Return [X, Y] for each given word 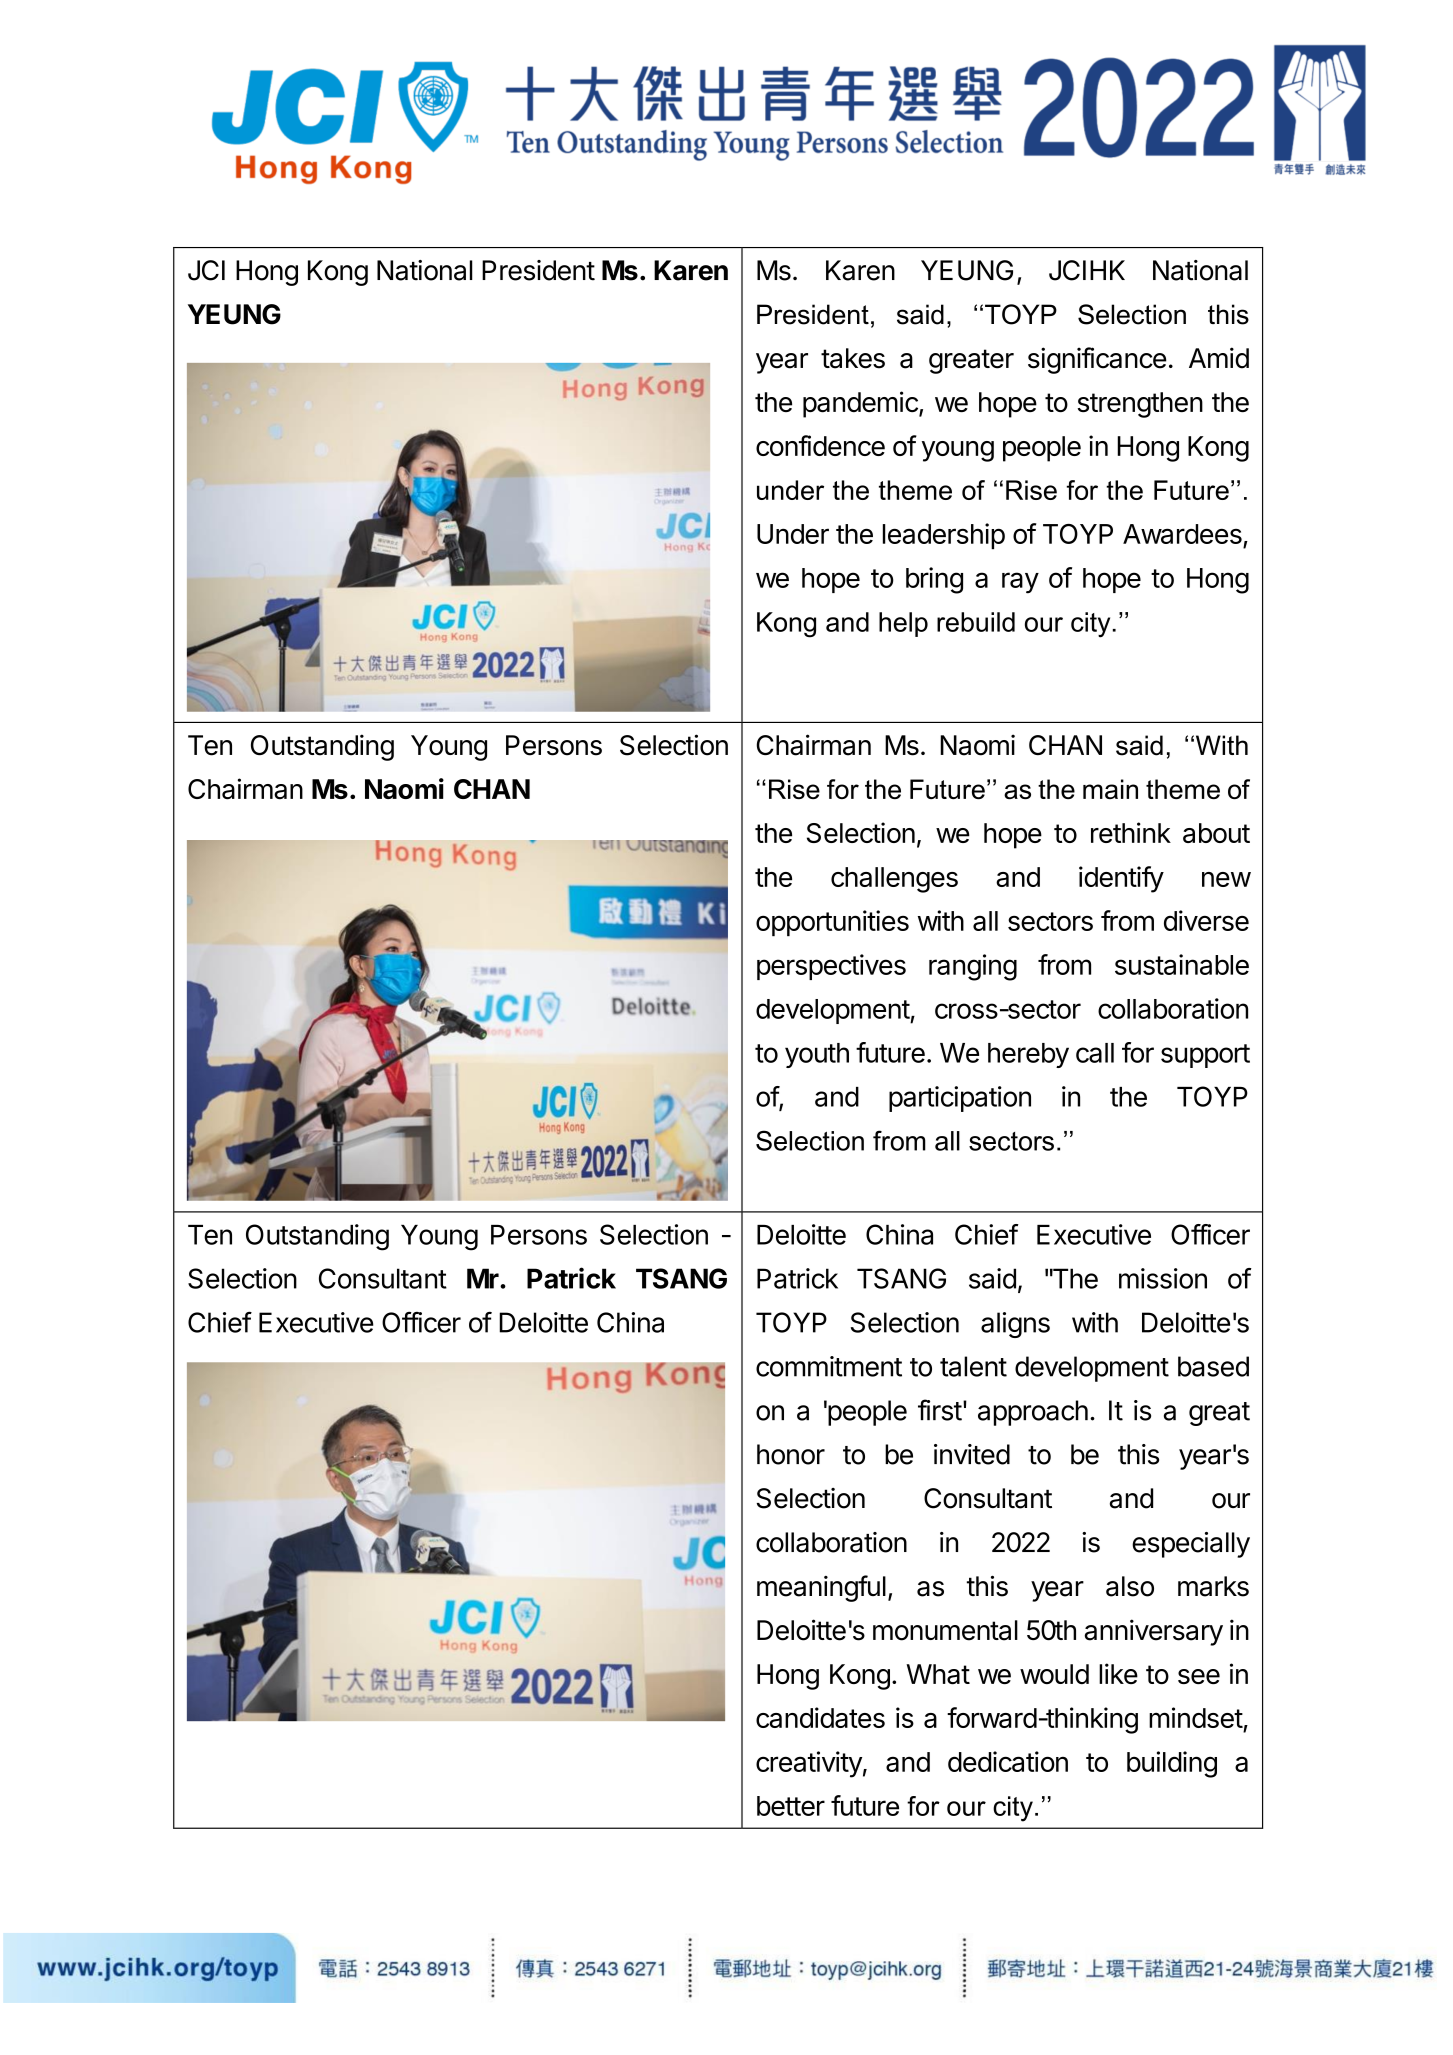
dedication [1008, 1761]
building [1172, 1764]
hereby [1028, 1055]
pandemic [861, 404]
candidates [820, 1717]
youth [817, 1055]
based [1213, 1366]
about [1216, 833]
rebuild [976, 622]
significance [1097, 360]
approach [1033, 1413]
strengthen [1140, 405]
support [1205, 1056]
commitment [829, 1366]
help [903, 624]
